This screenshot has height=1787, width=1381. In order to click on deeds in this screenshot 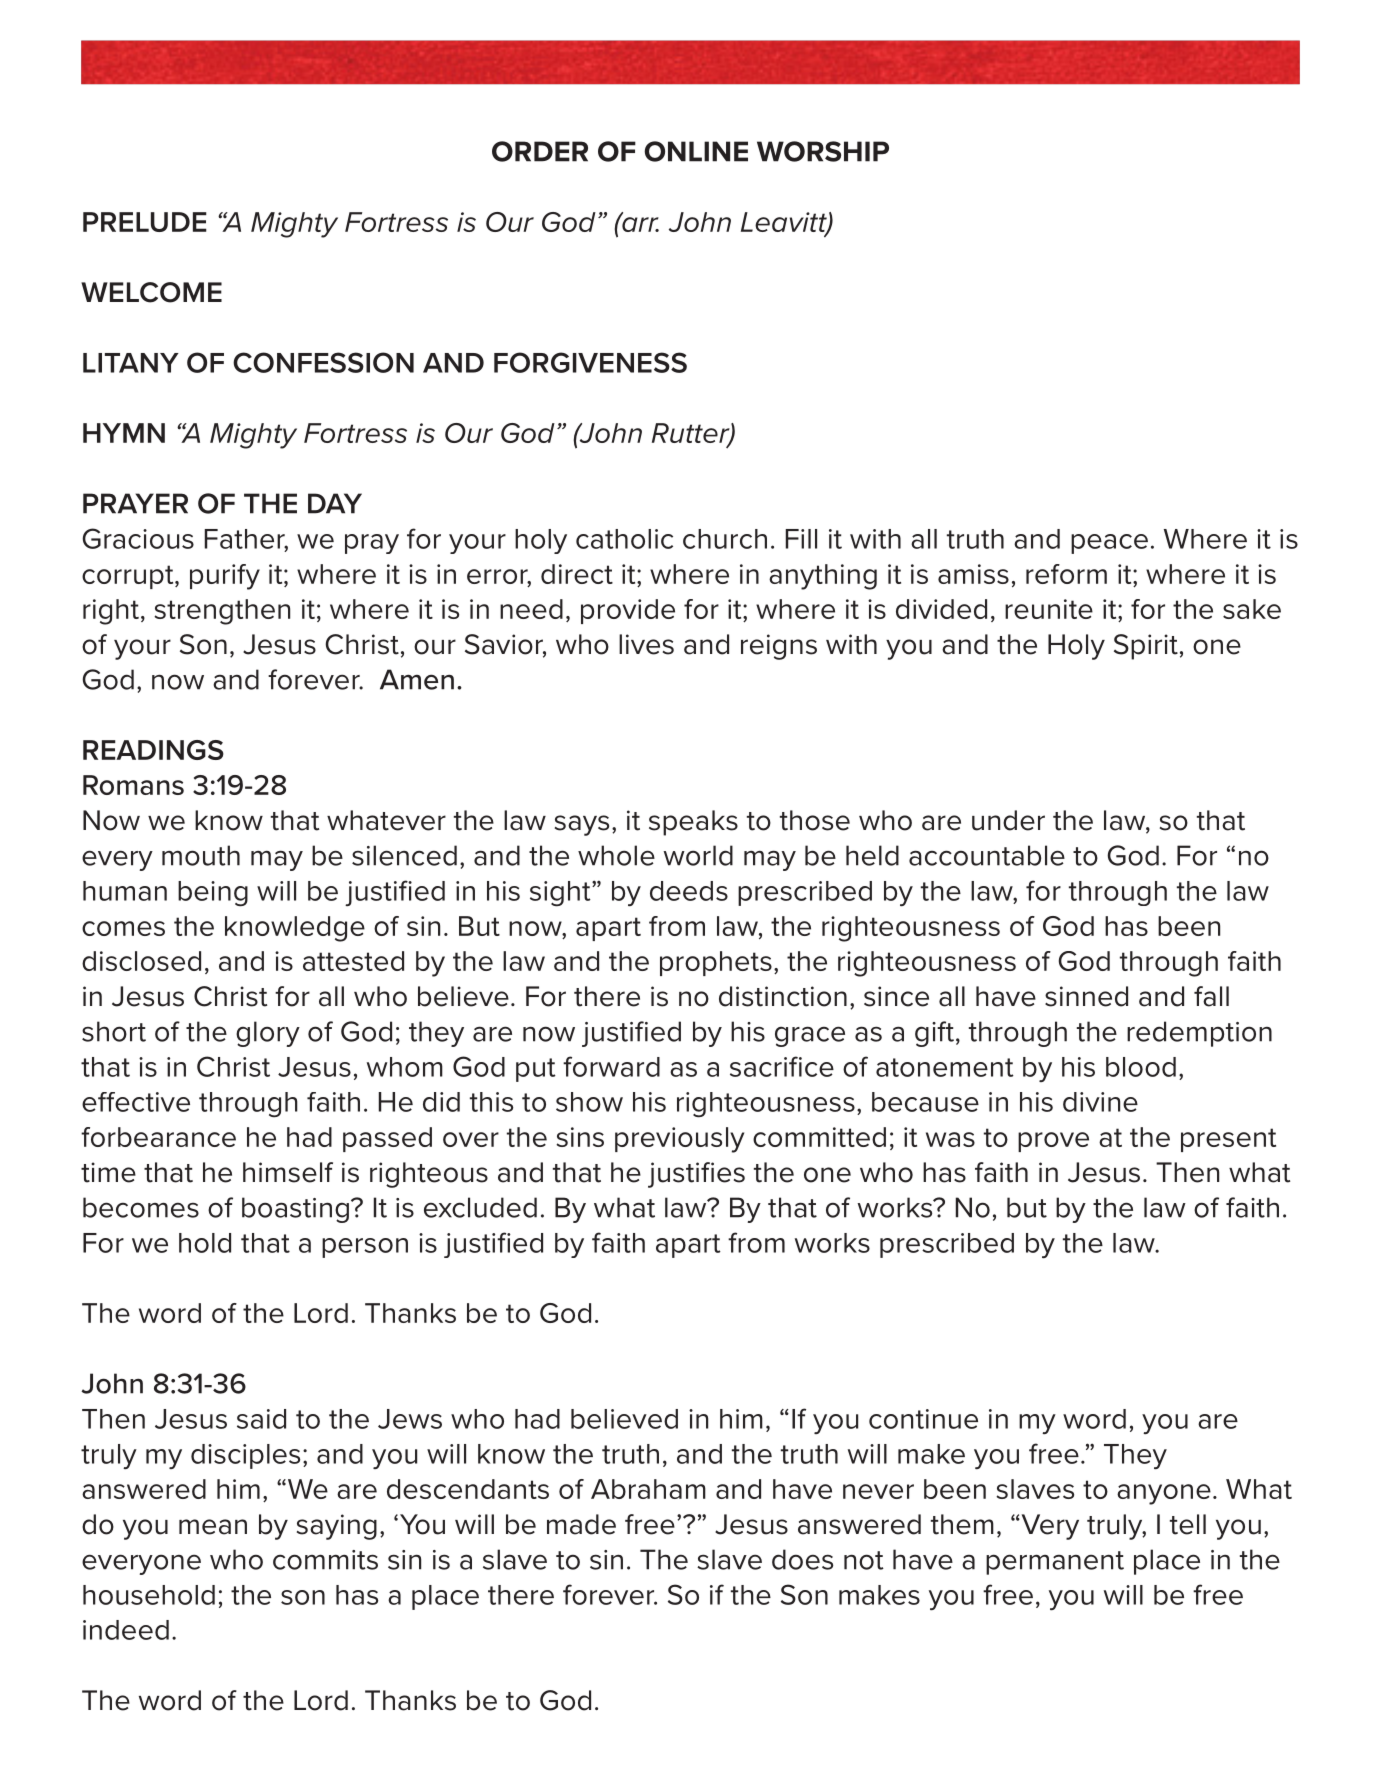, I will do `click(689, 891)`.
